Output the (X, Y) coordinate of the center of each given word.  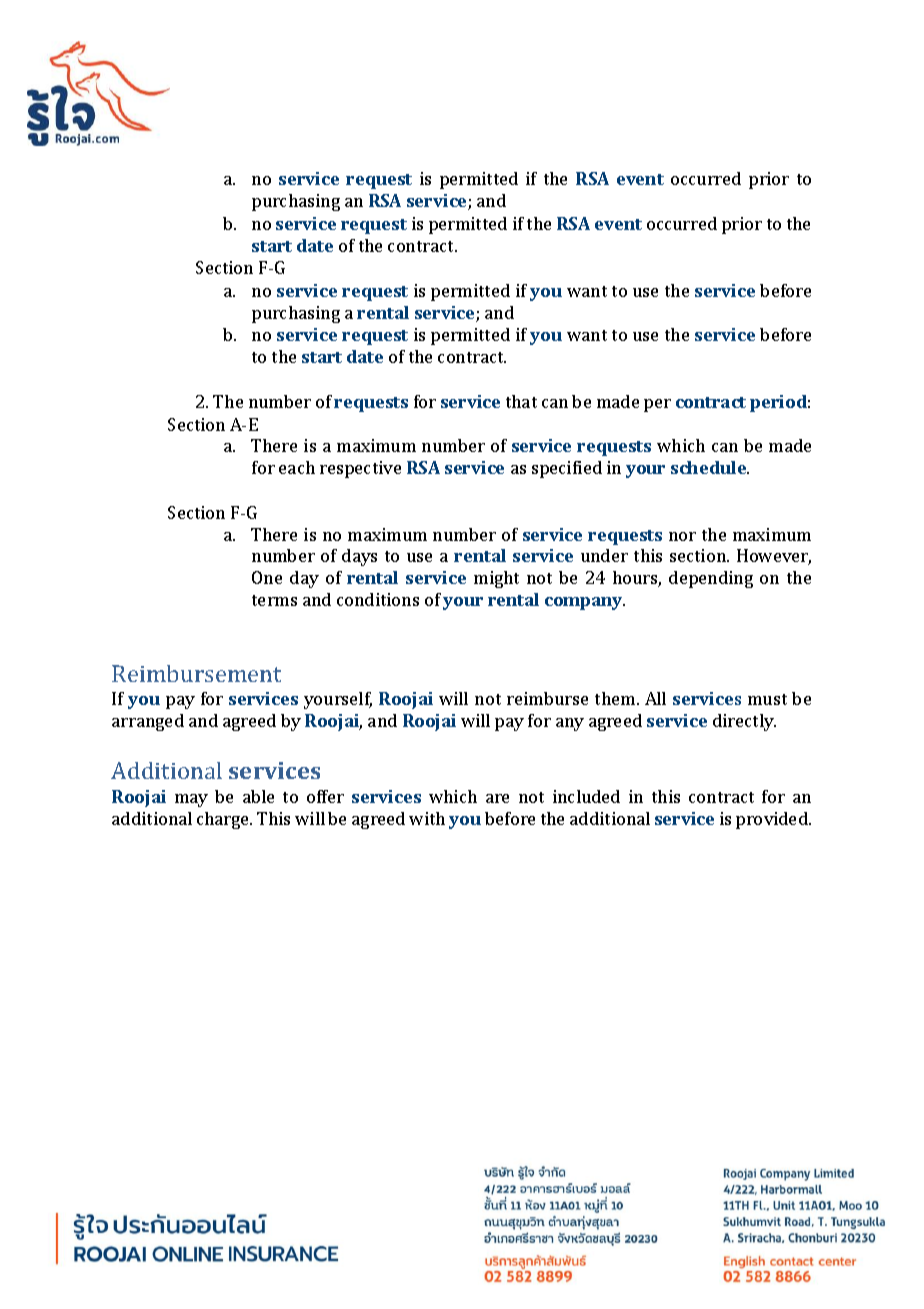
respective (360, 469)
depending (711, 579)
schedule (710, 467)
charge (224, 820)
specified (567, 469)
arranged (148, 722)
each (297, 467)
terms (274, 600)
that (521, 401)
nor (682, 536)
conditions (378, 599)
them (616, 698)
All (655, 698)
